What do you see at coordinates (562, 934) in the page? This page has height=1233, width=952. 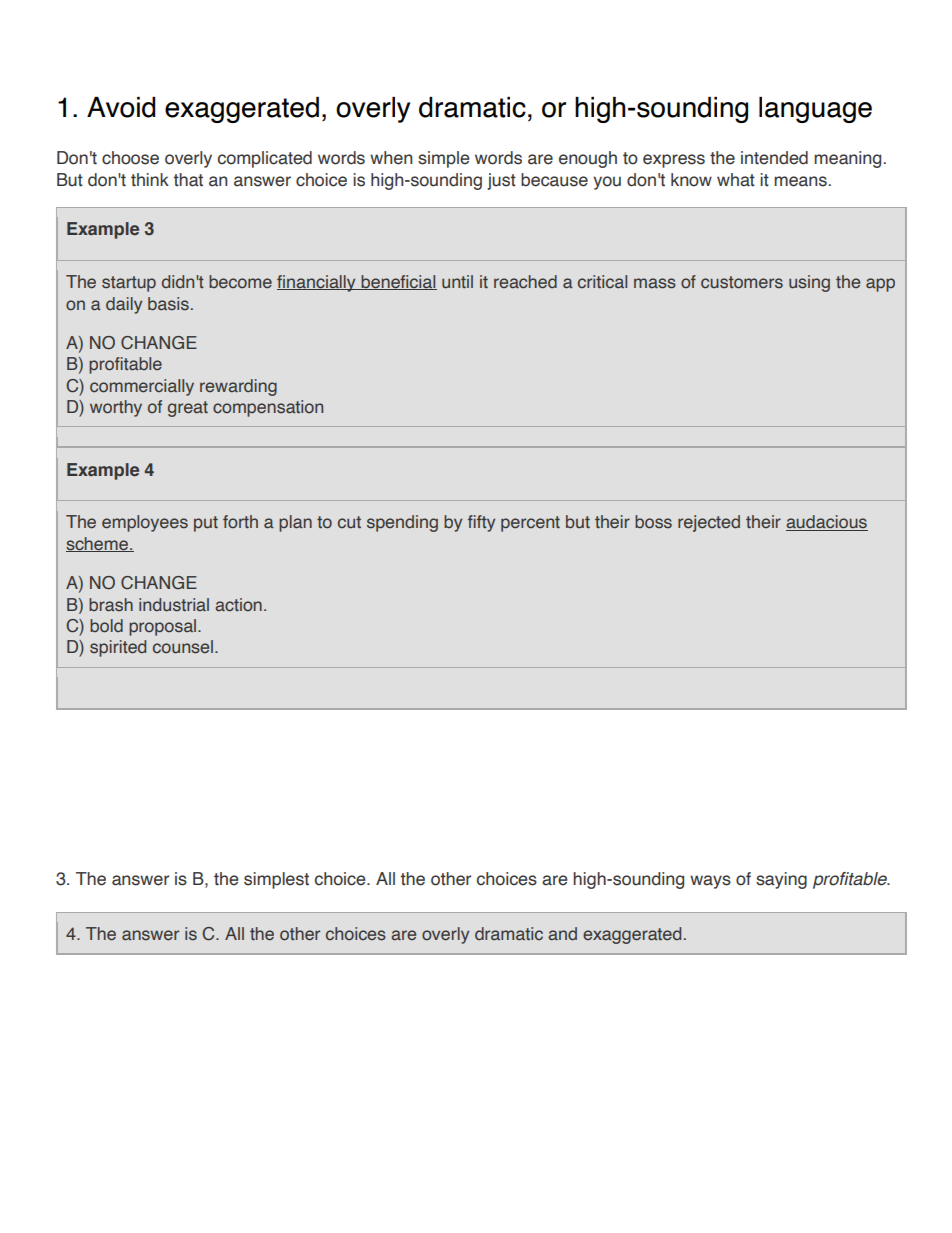 I see `and` at bounding box center [562, 934].
